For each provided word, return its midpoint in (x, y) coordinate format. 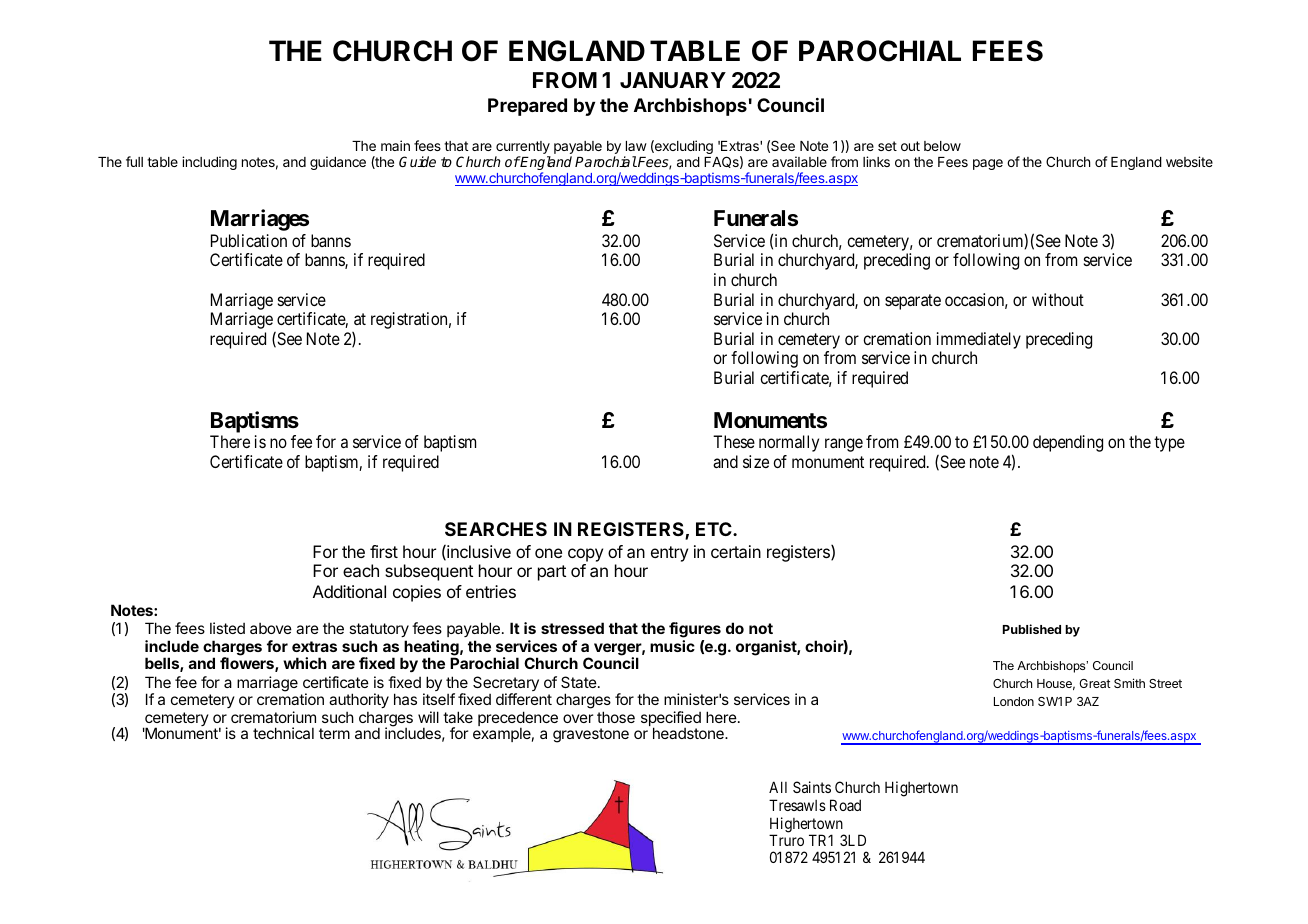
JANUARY (673, 80)
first (384, 551)
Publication (249, 240)
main (395, 145)
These (734, 441)
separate (913, 302)
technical (283, 733)
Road (845, 805)
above (271, 628)
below (942, 146)
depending (1068, 443)
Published (1032, 629)
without (1058, 299)
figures (695, 630)
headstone (689, 733)
